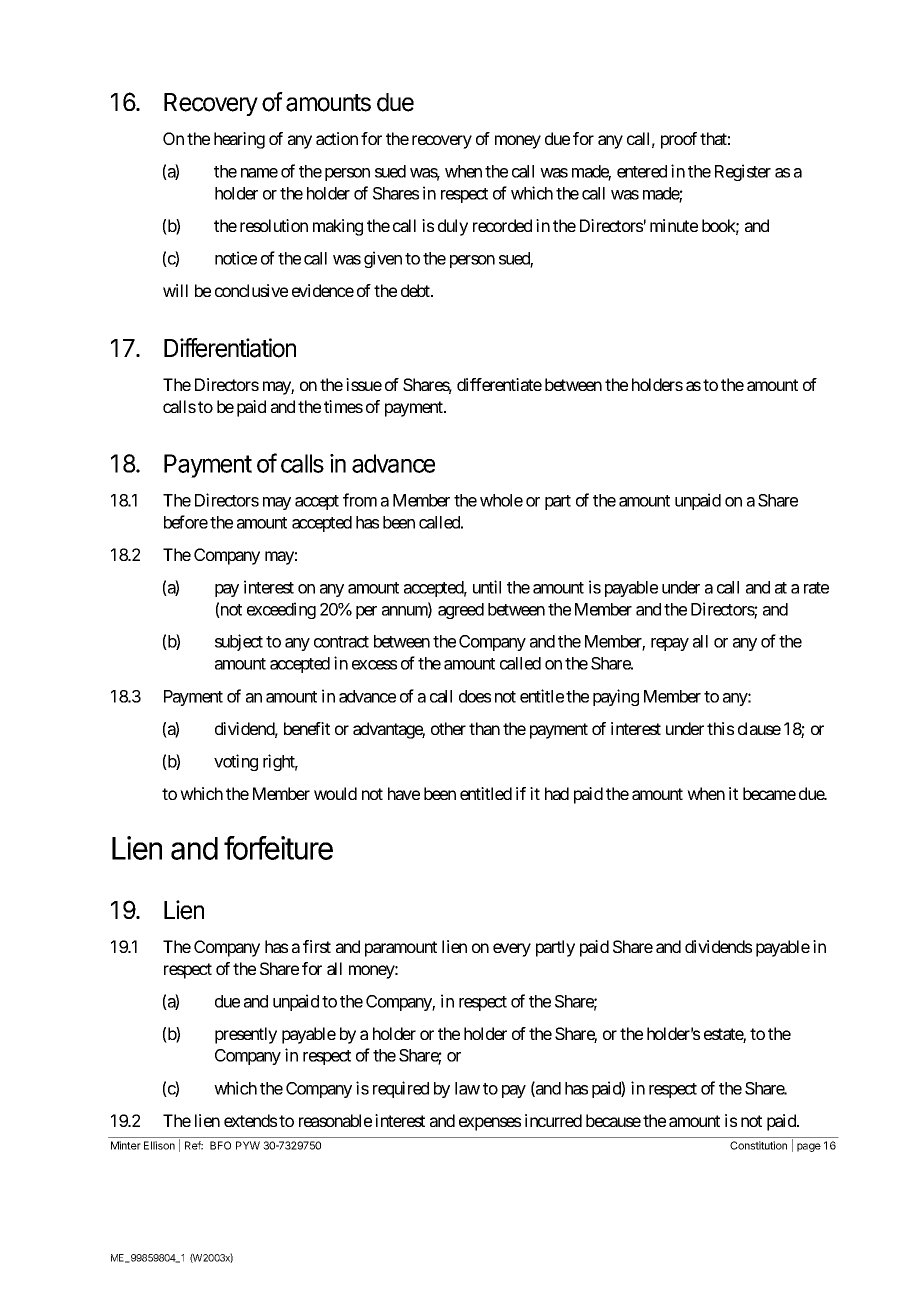  I want to click on duly, so click(453, 227).
